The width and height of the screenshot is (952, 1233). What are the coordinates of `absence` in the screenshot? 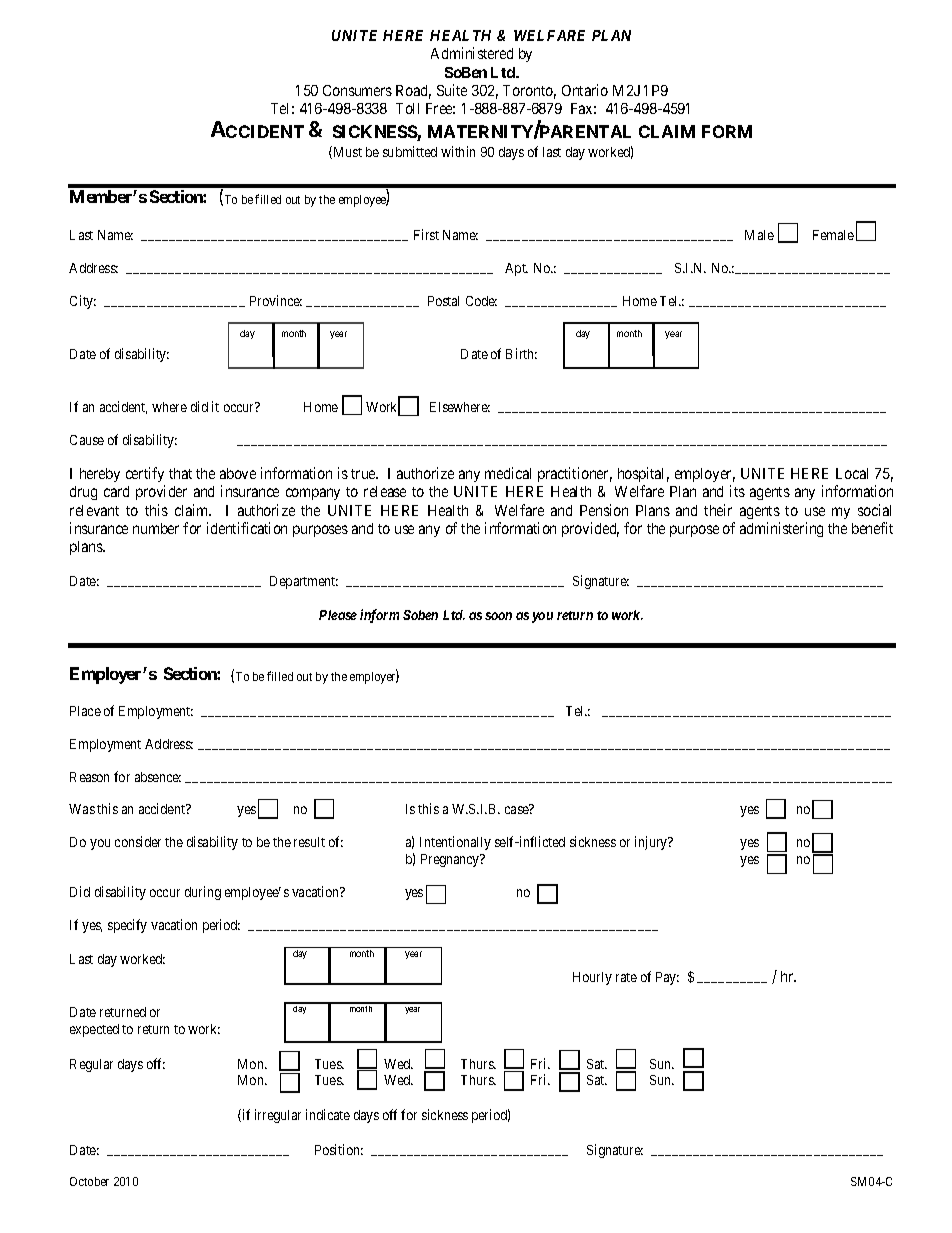 It's located at (158, 777).
